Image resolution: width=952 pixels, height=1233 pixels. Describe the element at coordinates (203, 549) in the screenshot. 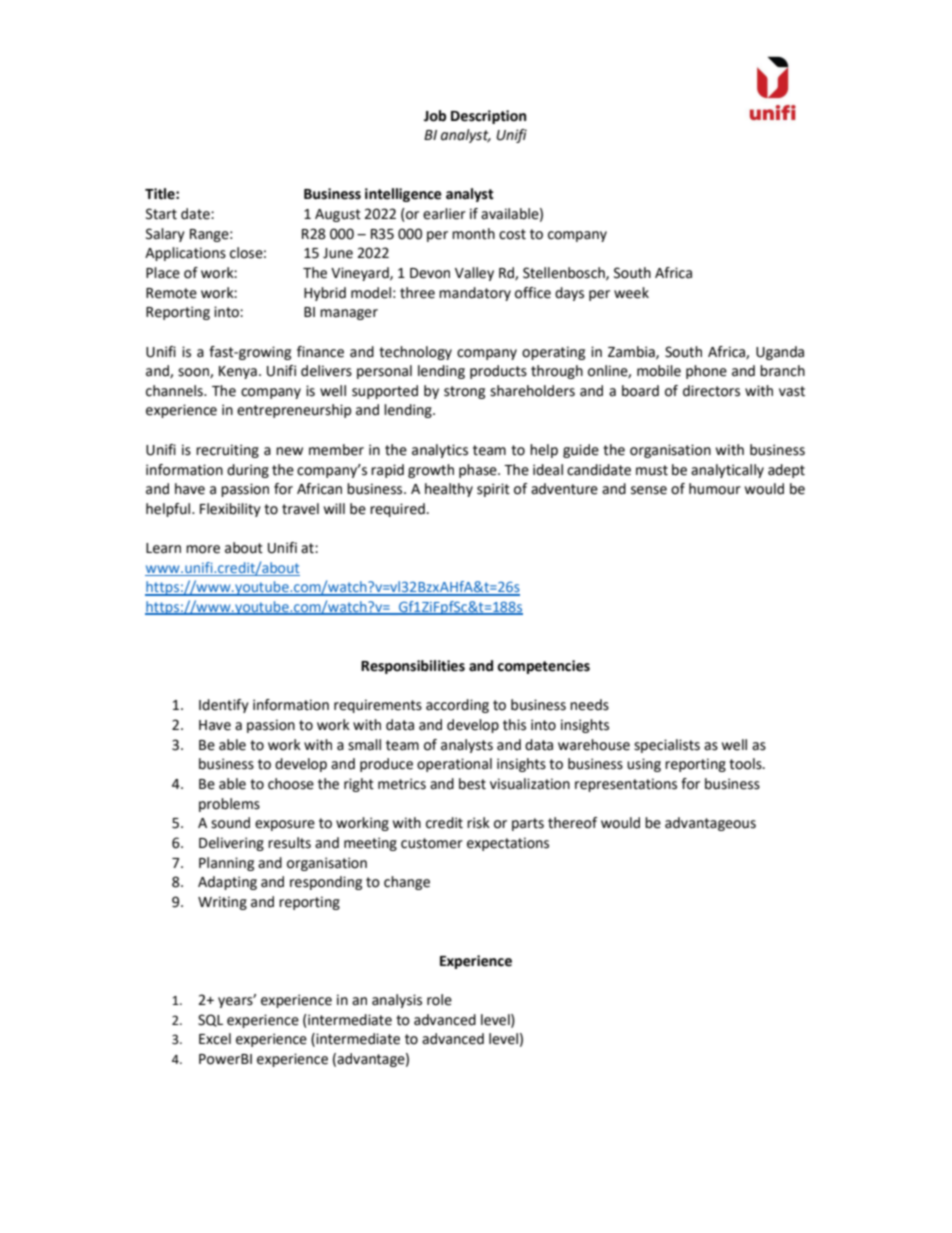

I see `more` at that location.
